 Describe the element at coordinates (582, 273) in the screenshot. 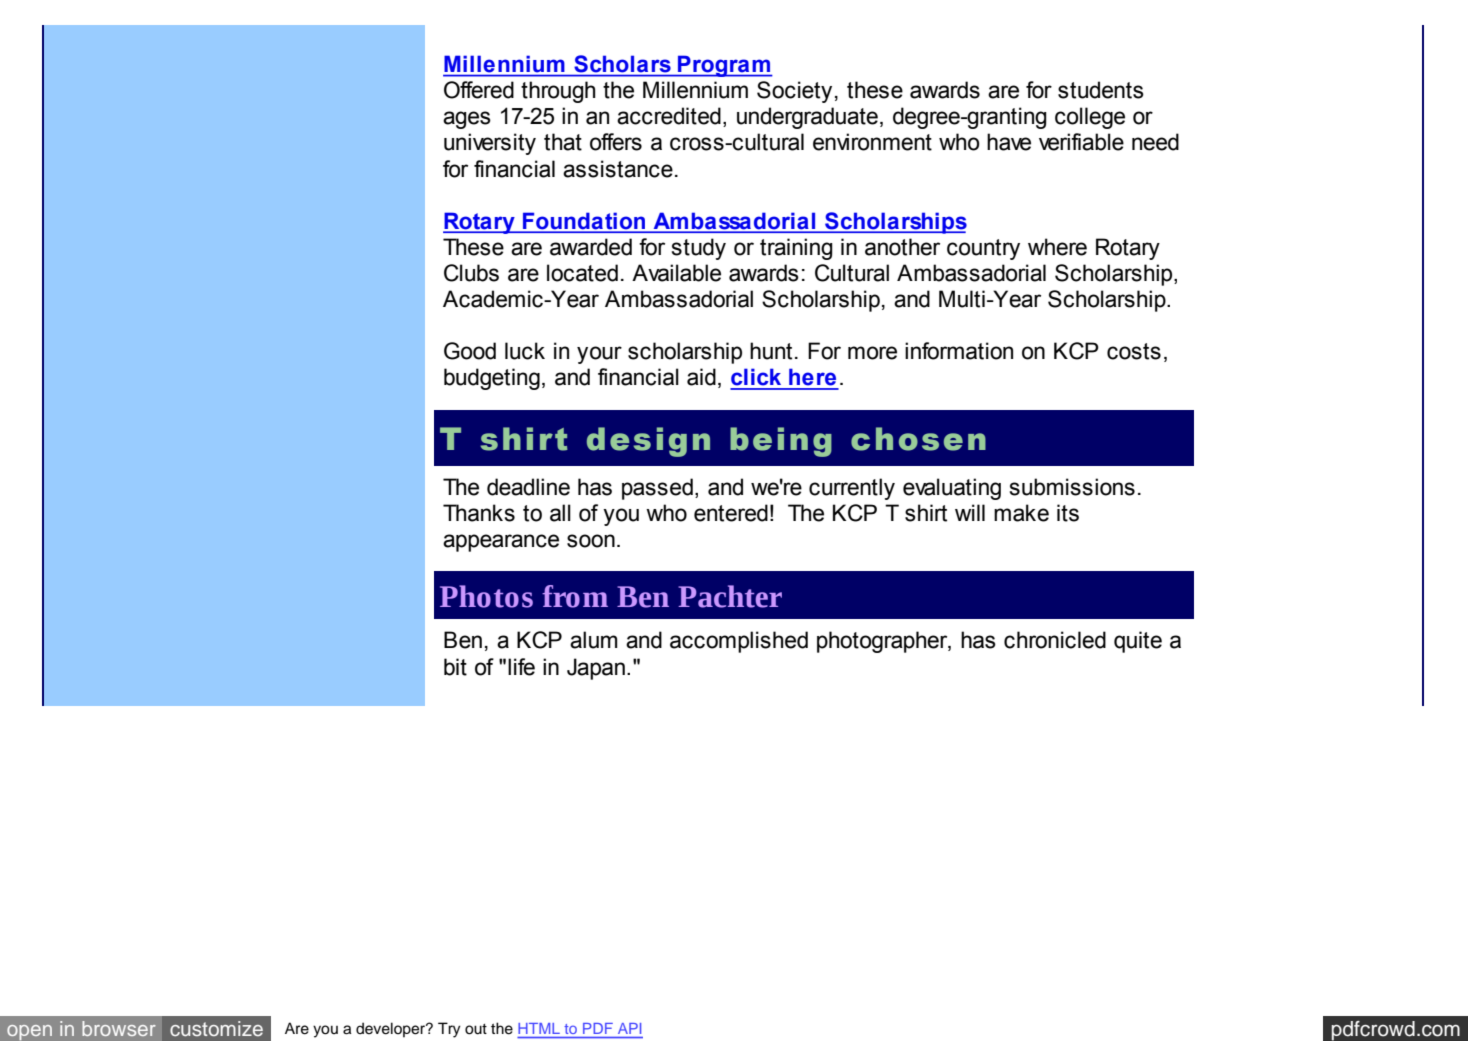

I see `located` at that location.
